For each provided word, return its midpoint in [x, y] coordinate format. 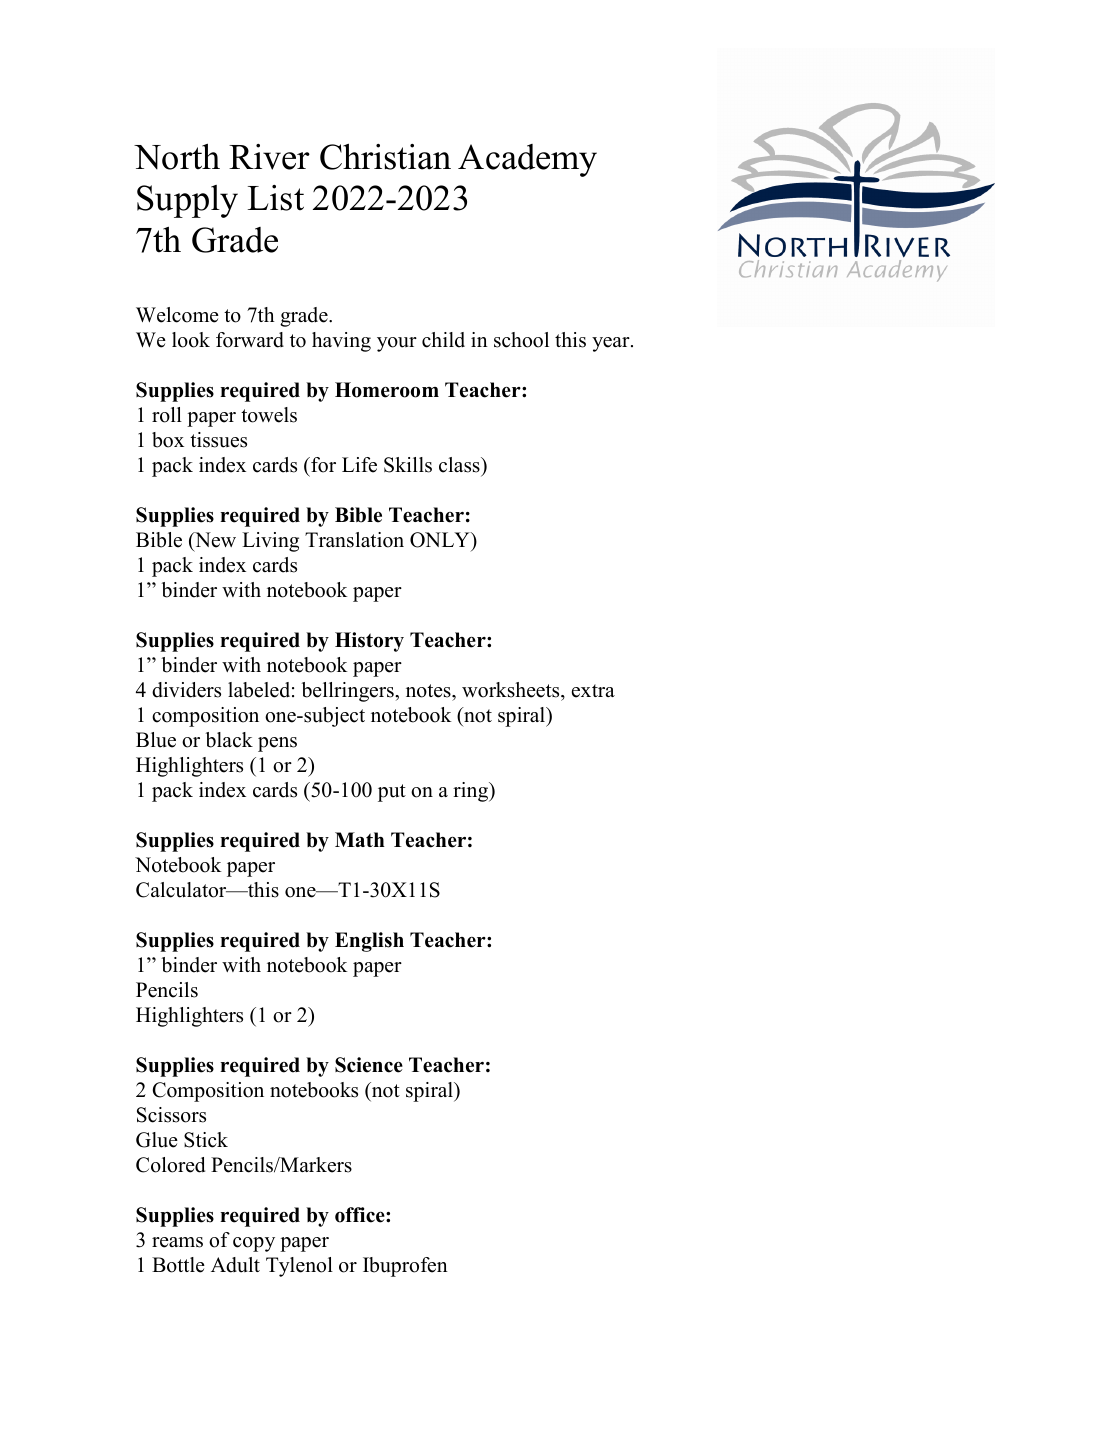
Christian [385, 156]
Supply [187, 201]
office [361, 1215]
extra [593, 691]
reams [177, 1242]
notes [429, 691]
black [229, 740]
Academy [527, 160]
